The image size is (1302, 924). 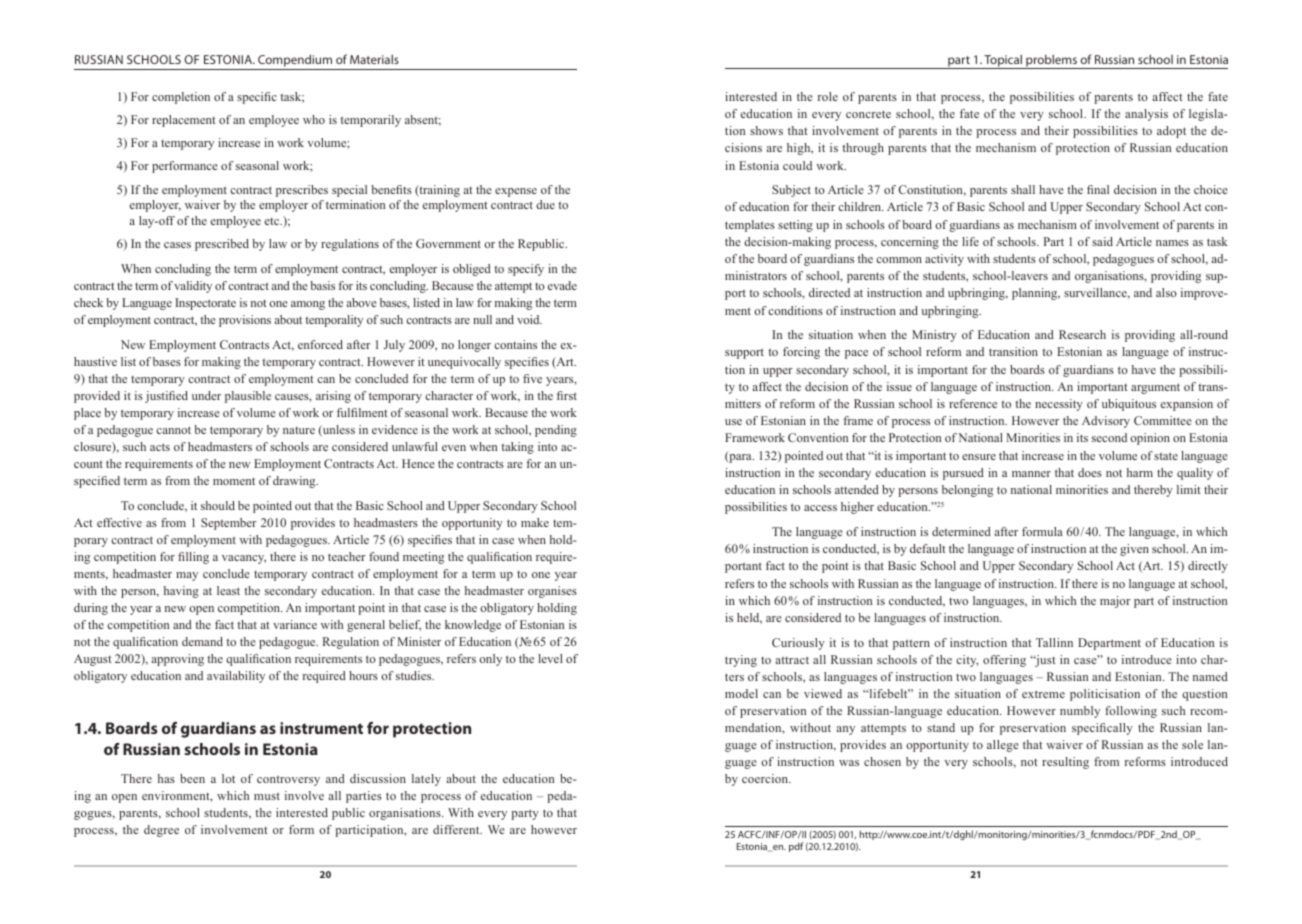 What do you see at coordinates (1054, 642) in the screenshot?
I see `Tallinn` at bounding box center [1054, 642].
